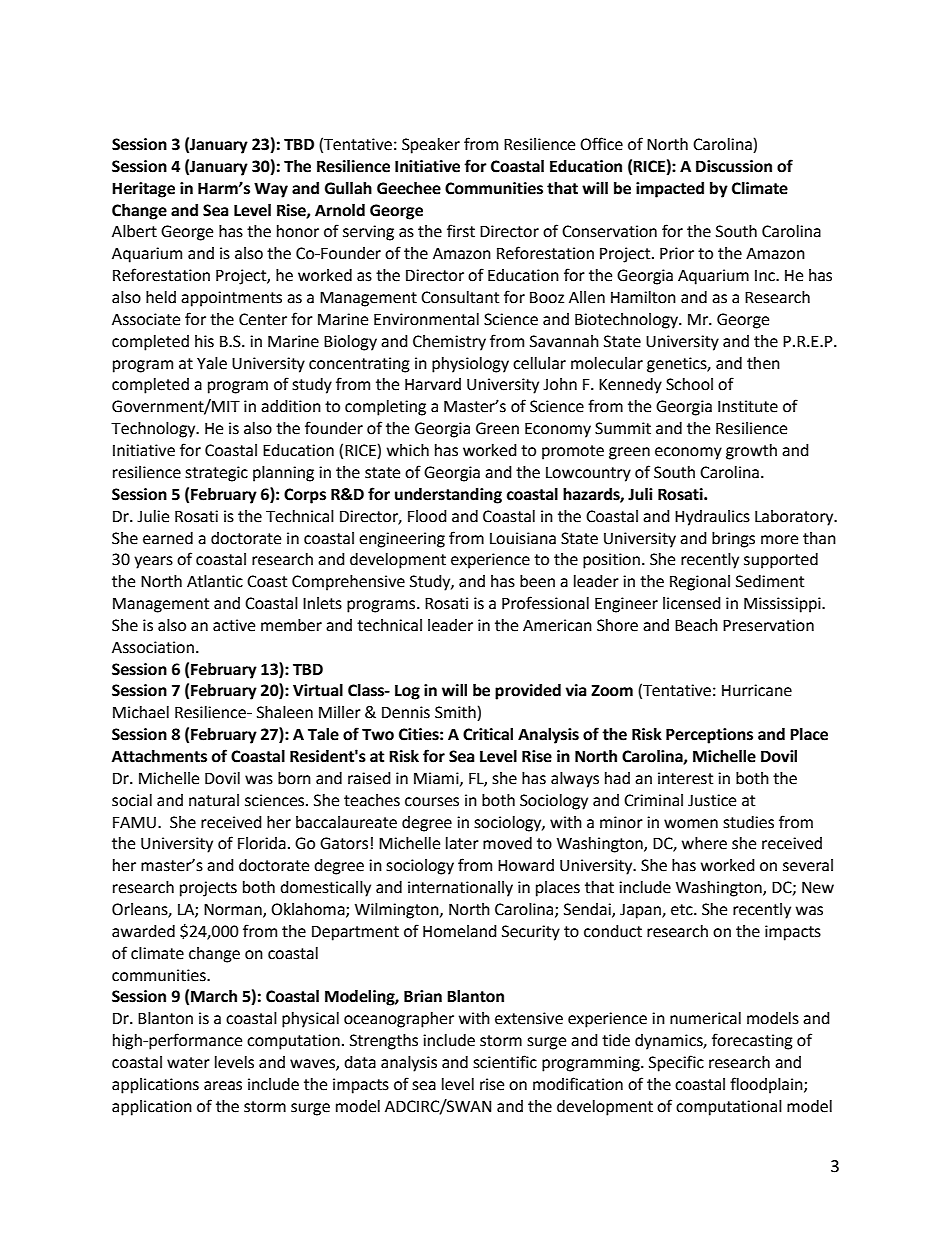 The width and height of the screenshot is (952, 1233). What do you see at coordinates (505, 1062) in the screenshot?
I see `scientific` at bounding box center [505, 1062].
